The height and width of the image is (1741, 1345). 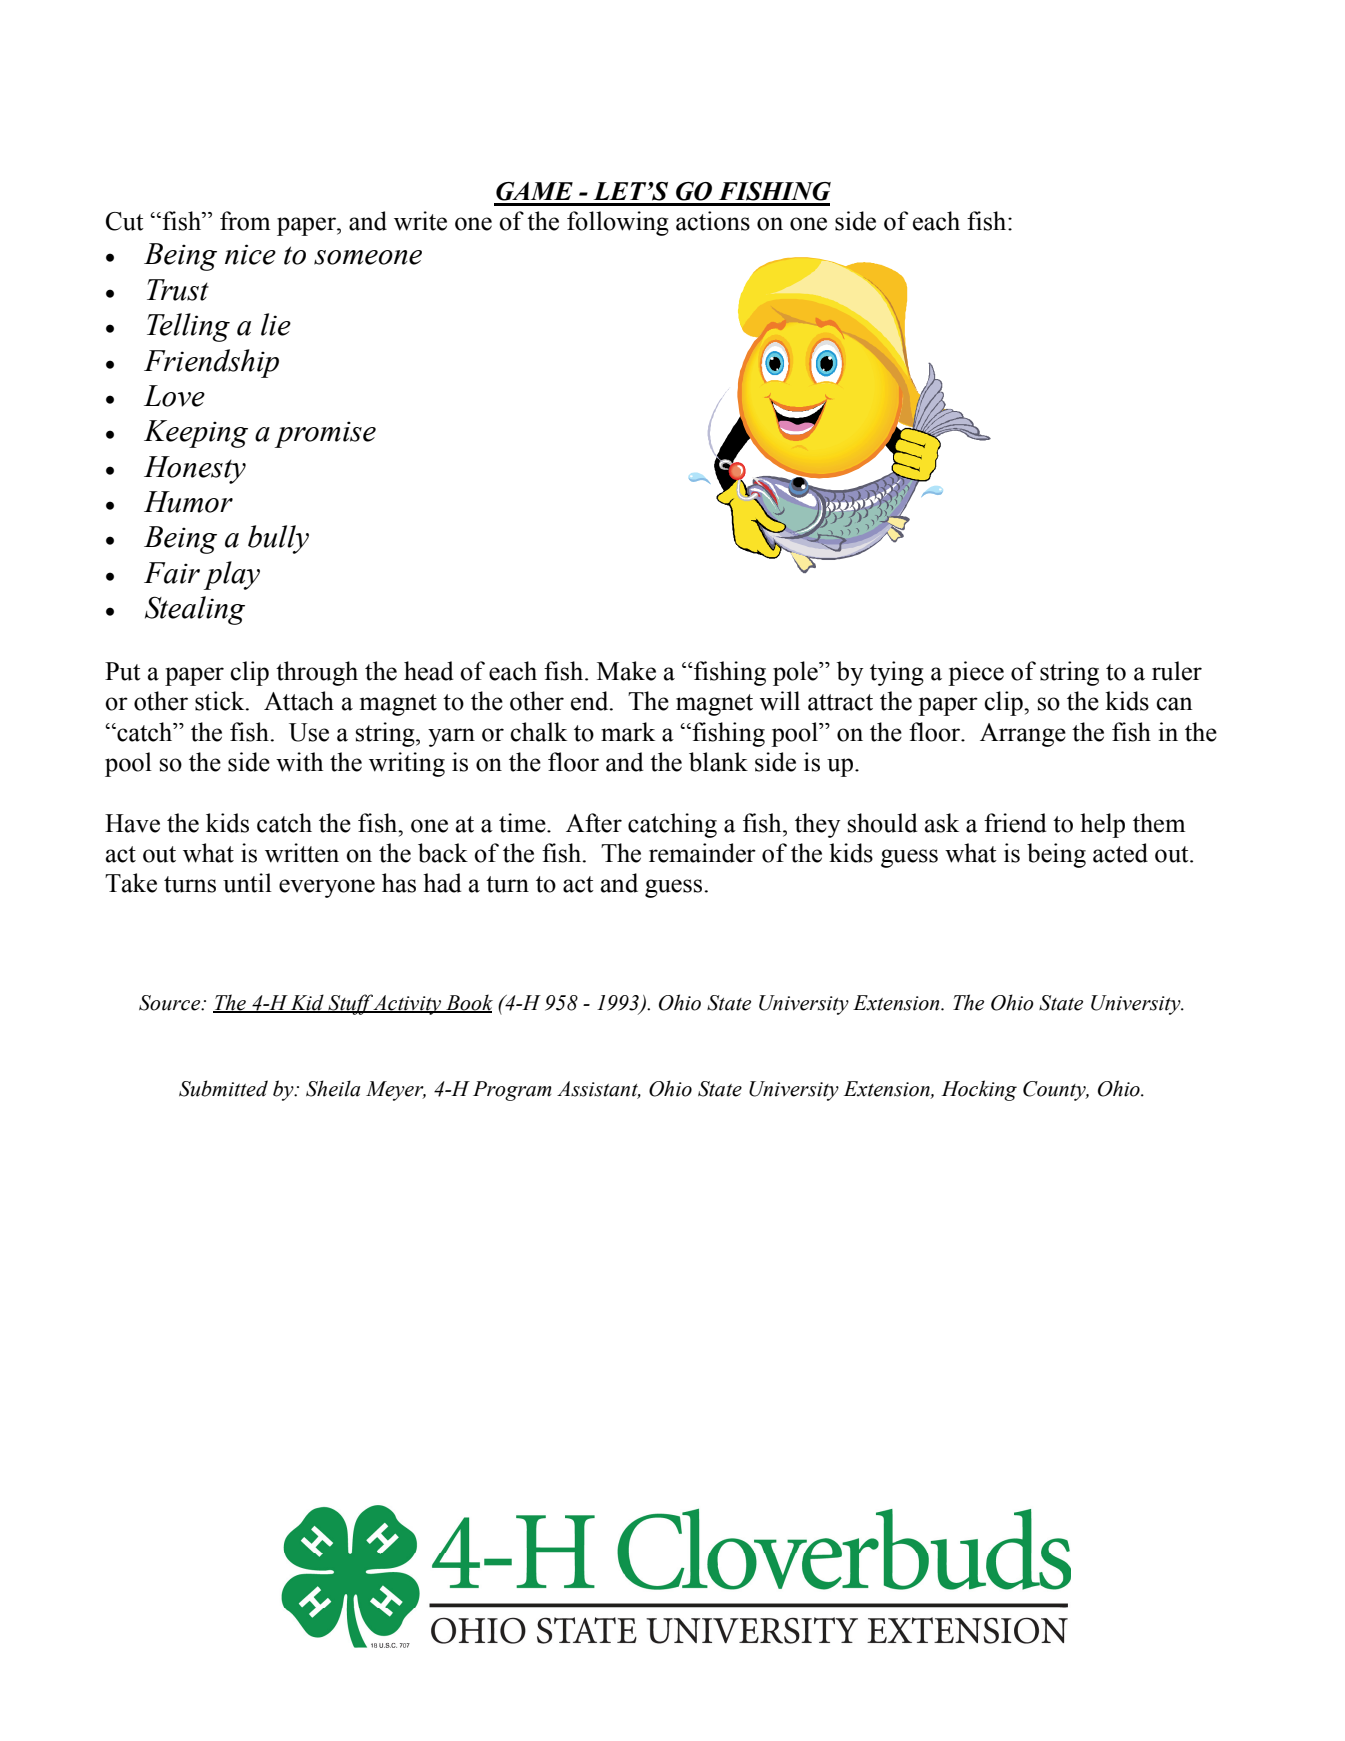 What do you see at coordinates (626, 671) in the image?
I see `Make` at bounding box center [626, 671].
